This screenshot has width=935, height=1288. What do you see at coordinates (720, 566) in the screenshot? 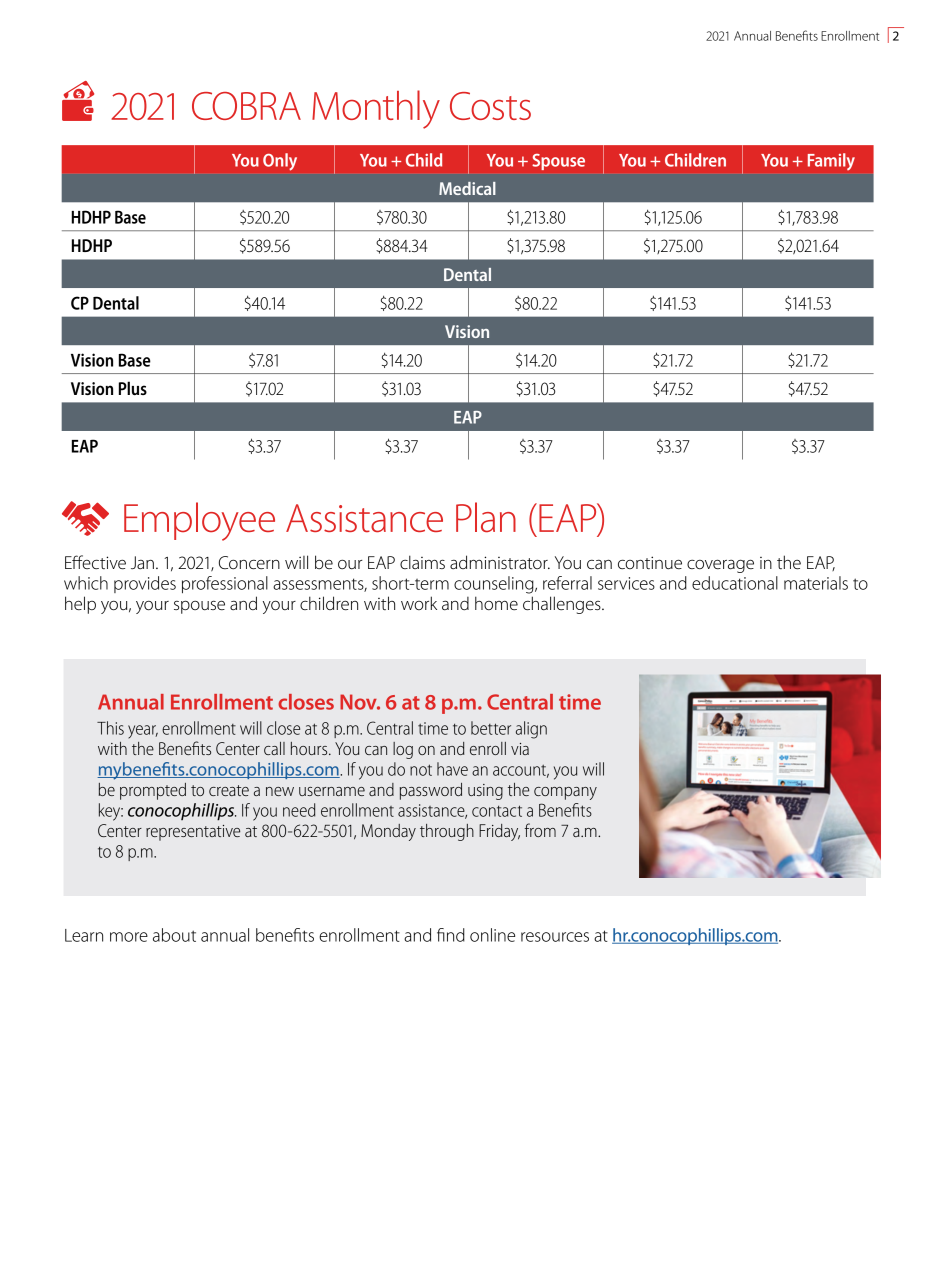
I see `coverage` at bounding box center [720, 566].
